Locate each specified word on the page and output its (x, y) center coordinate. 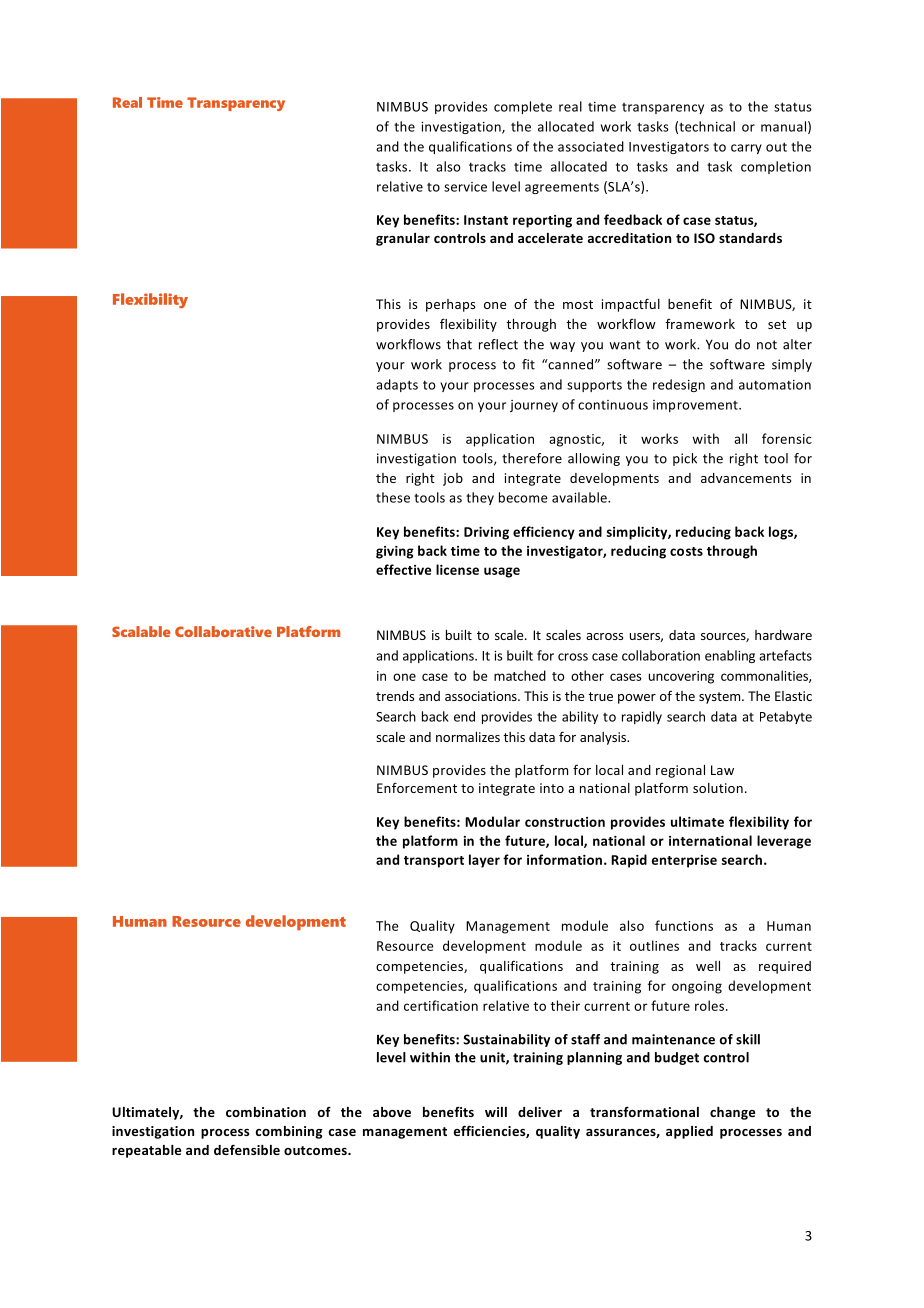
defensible (247, 1149)
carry (746, 149)
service (465, 187)
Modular (492, 821)
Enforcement (417, 787)
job (453, 479)
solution (718, 788)
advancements (746, 478)
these (393, 497)
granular (403, 239)
